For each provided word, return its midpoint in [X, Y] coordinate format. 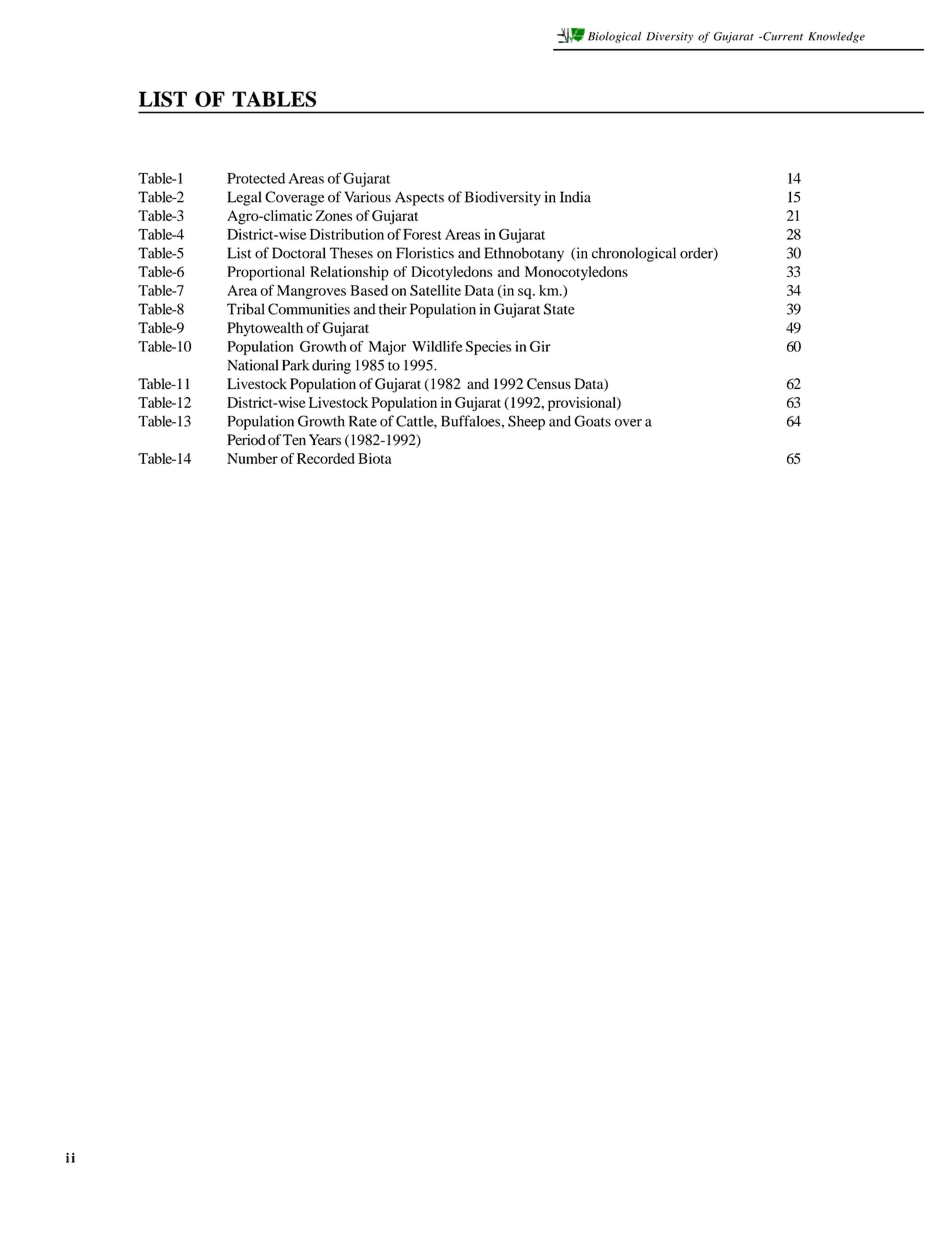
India [575, 197]
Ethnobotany [524, 254]
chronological [634, 254]
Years [325, 440]
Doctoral [299, 253]
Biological [614, 37]
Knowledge [836, 37]
